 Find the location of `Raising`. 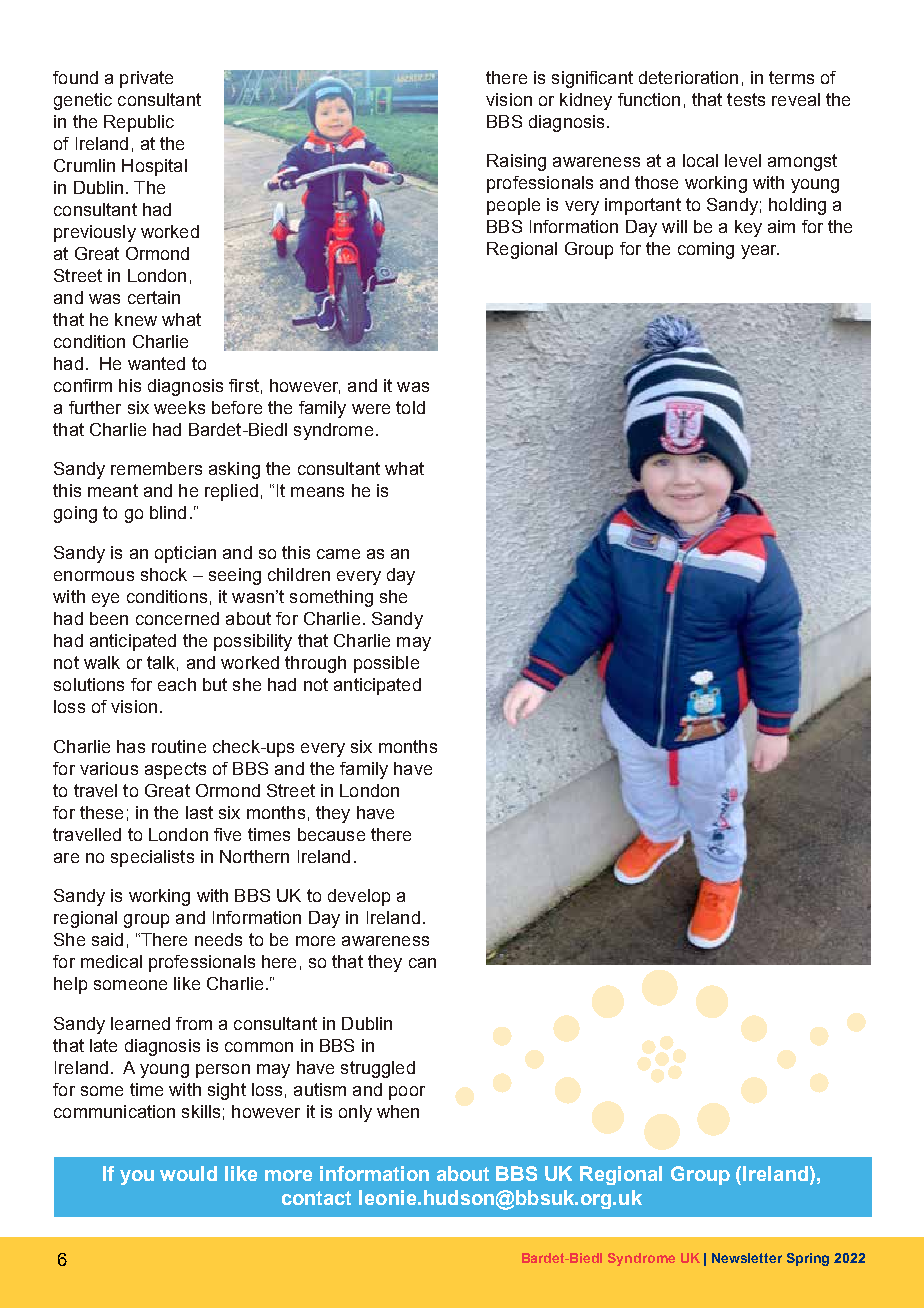

Raising is located at coordinates (516, 162).
